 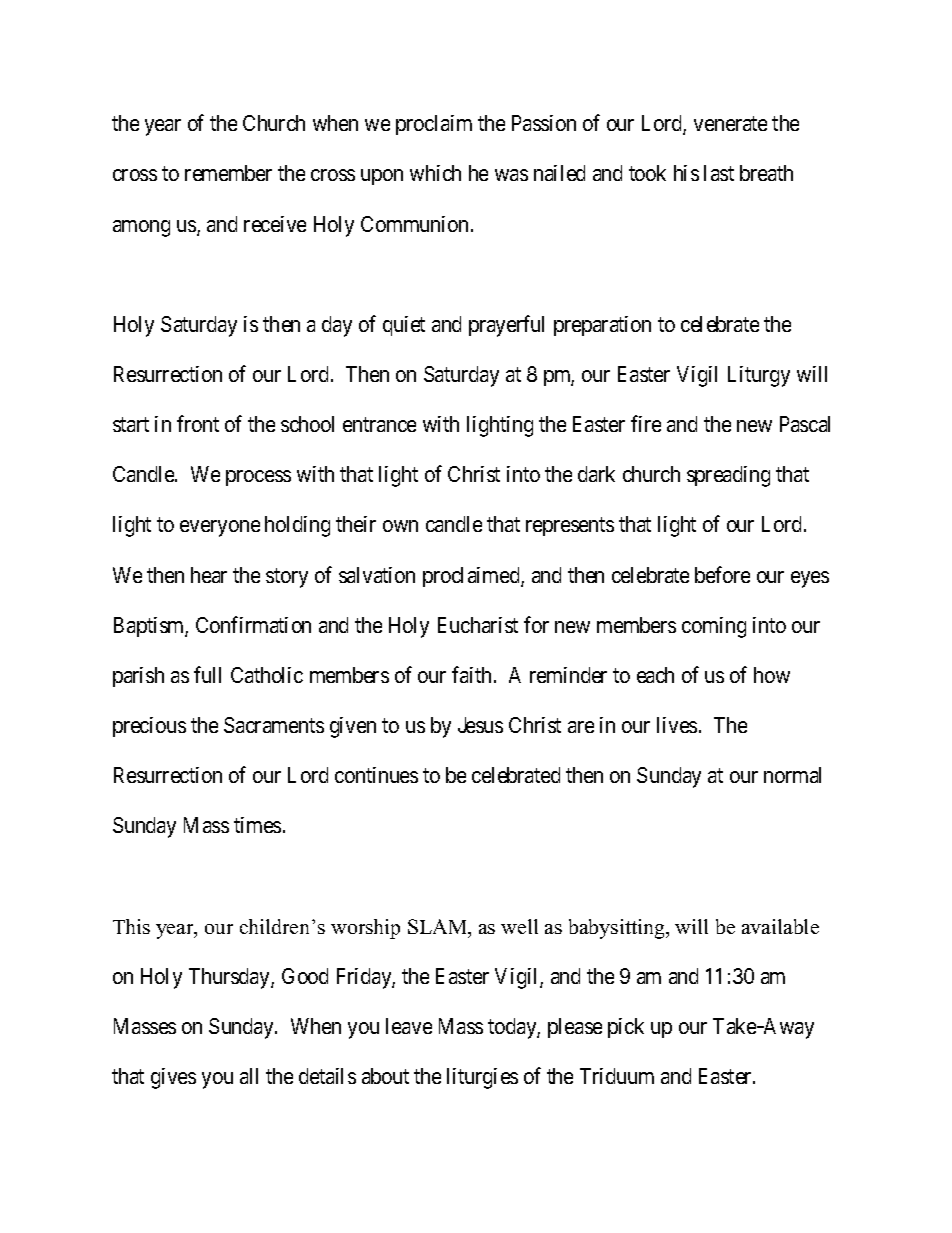 I want to click on front, so click(x=198, y=423).
